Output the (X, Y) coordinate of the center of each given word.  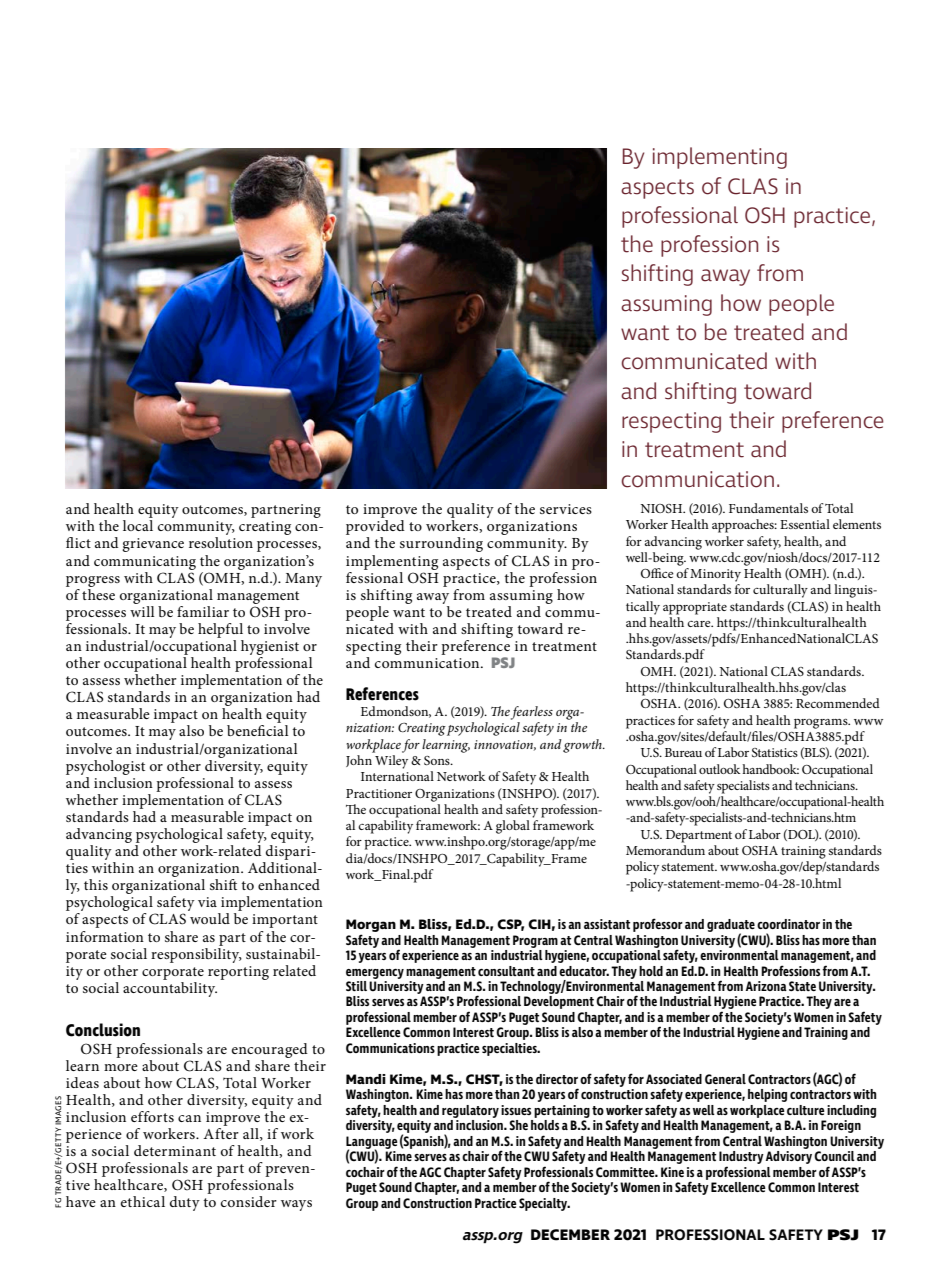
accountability (170, 988)
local (138, 525)
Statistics (775, 752)
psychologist (105, 767)
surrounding (441, 544)
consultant (506, 971)
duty (185, 1203)
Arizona (766, 986)
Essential (805, 524)
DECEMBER (570, 1235)
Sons (438, 760)
